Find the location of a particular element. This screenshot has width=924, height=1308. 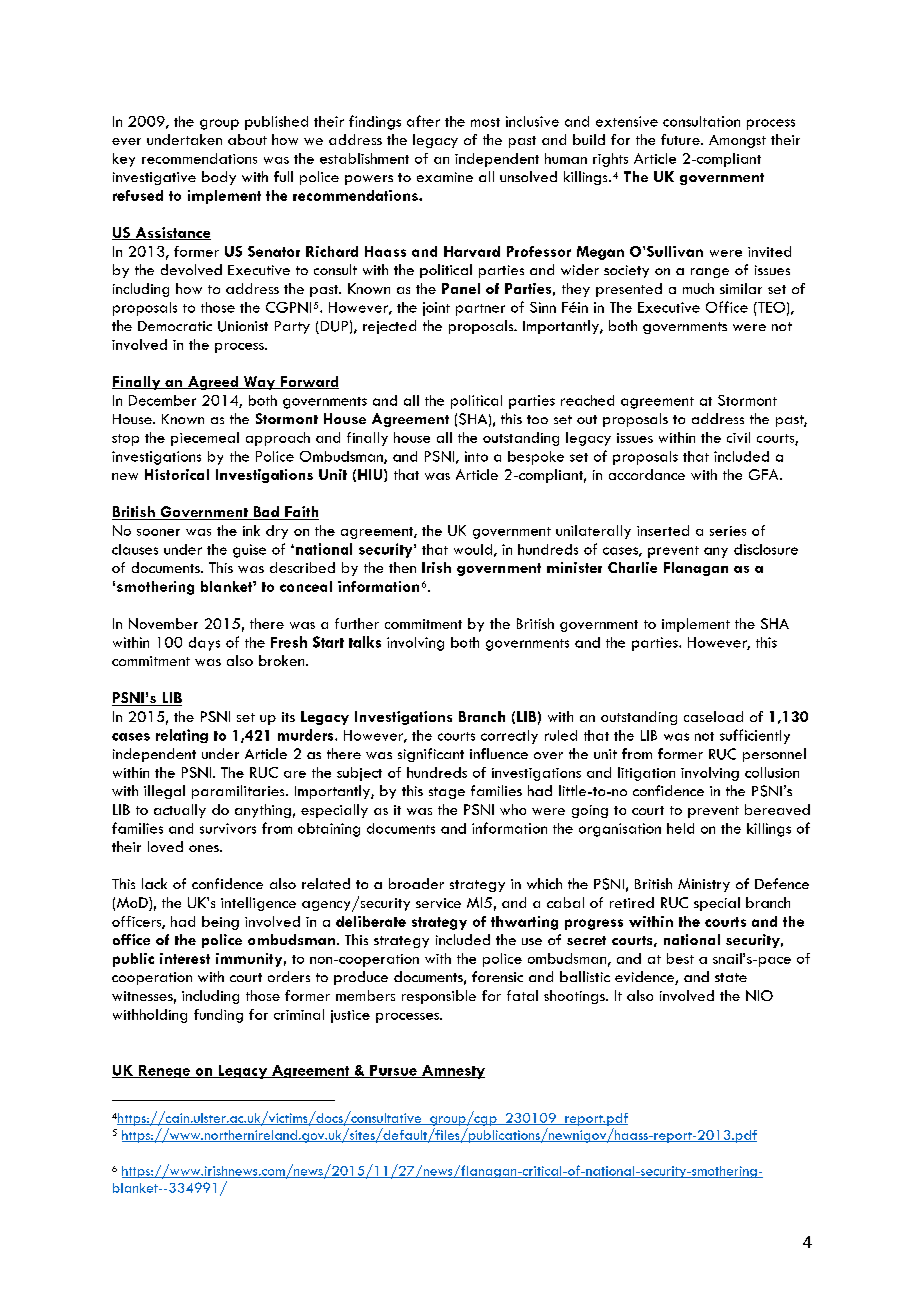

funding is located at coordinates (218, 1016).
